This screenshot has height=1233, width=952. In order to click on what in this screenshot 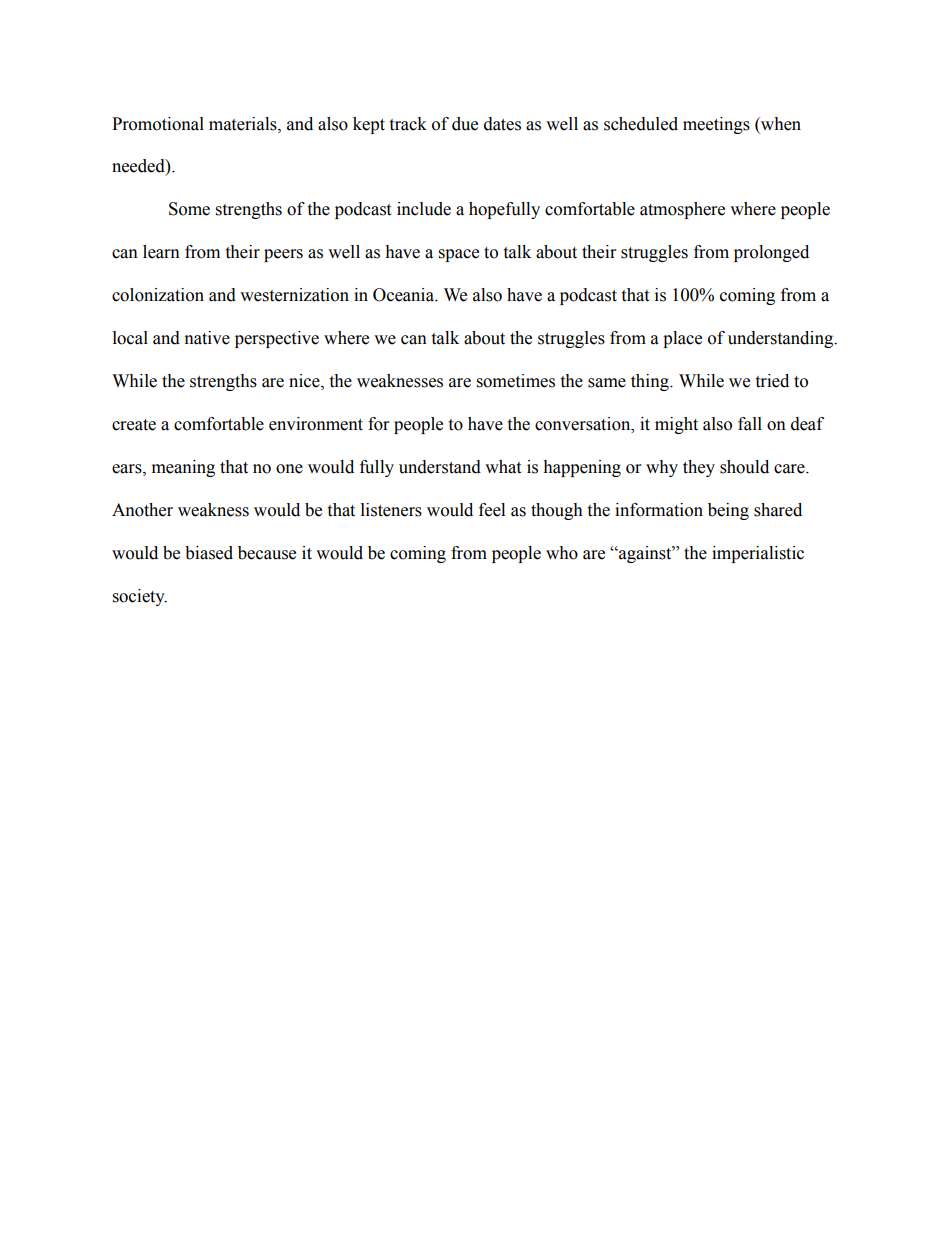, I will do `click(503, 467)`.
